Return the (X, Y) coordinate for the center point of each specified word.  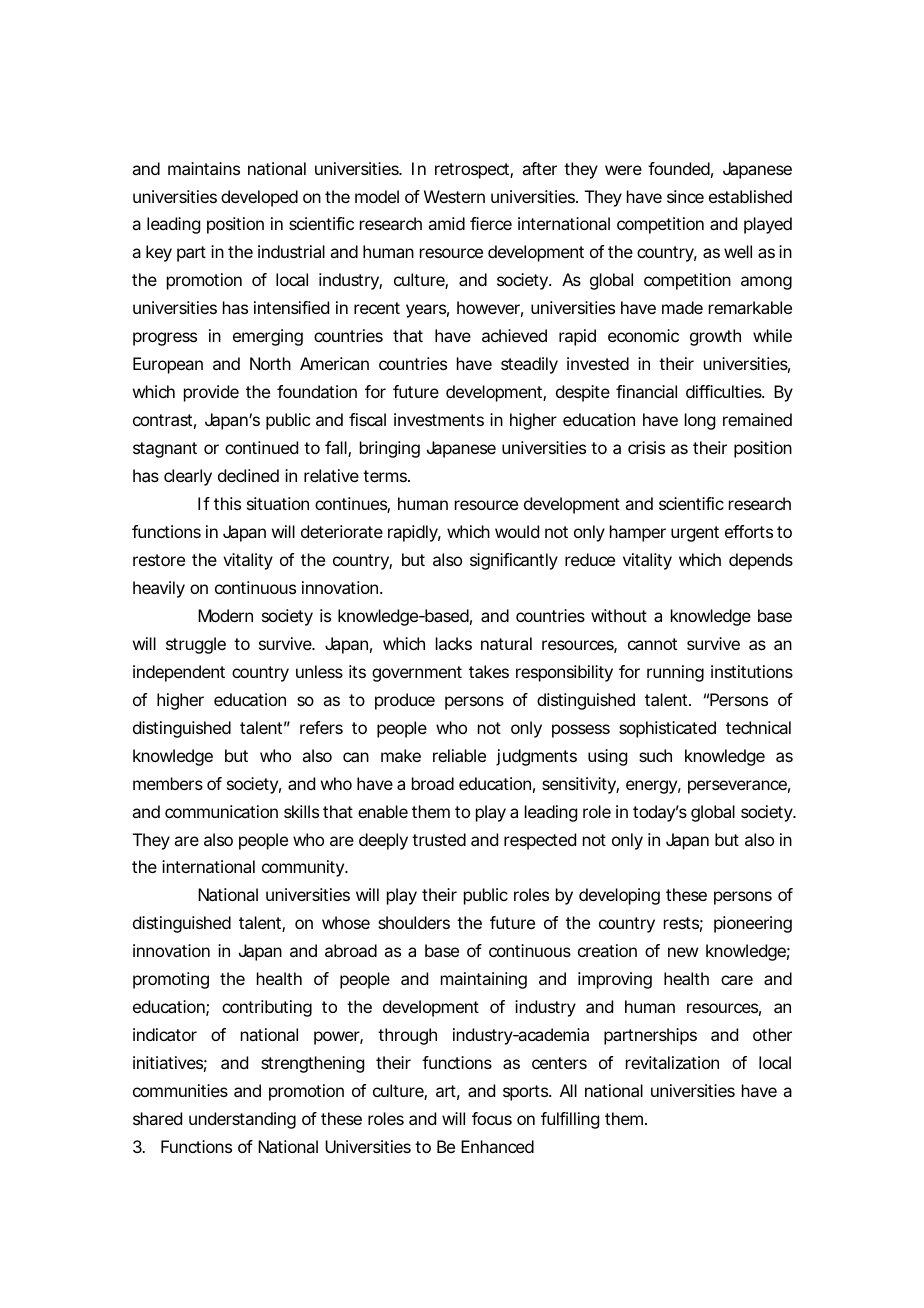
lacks (454, 643)
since (685, 196)
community (304, 868)
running (675, 673)
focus (492, 1118)
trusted (439, 839)
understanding (242, 1120)
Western (454, 196)
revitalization (672, 1062)
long (700, 421)
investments (439, 419)
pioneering (753, 924)
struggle (196, 645)
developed (259, 198)
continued (261, 447)
